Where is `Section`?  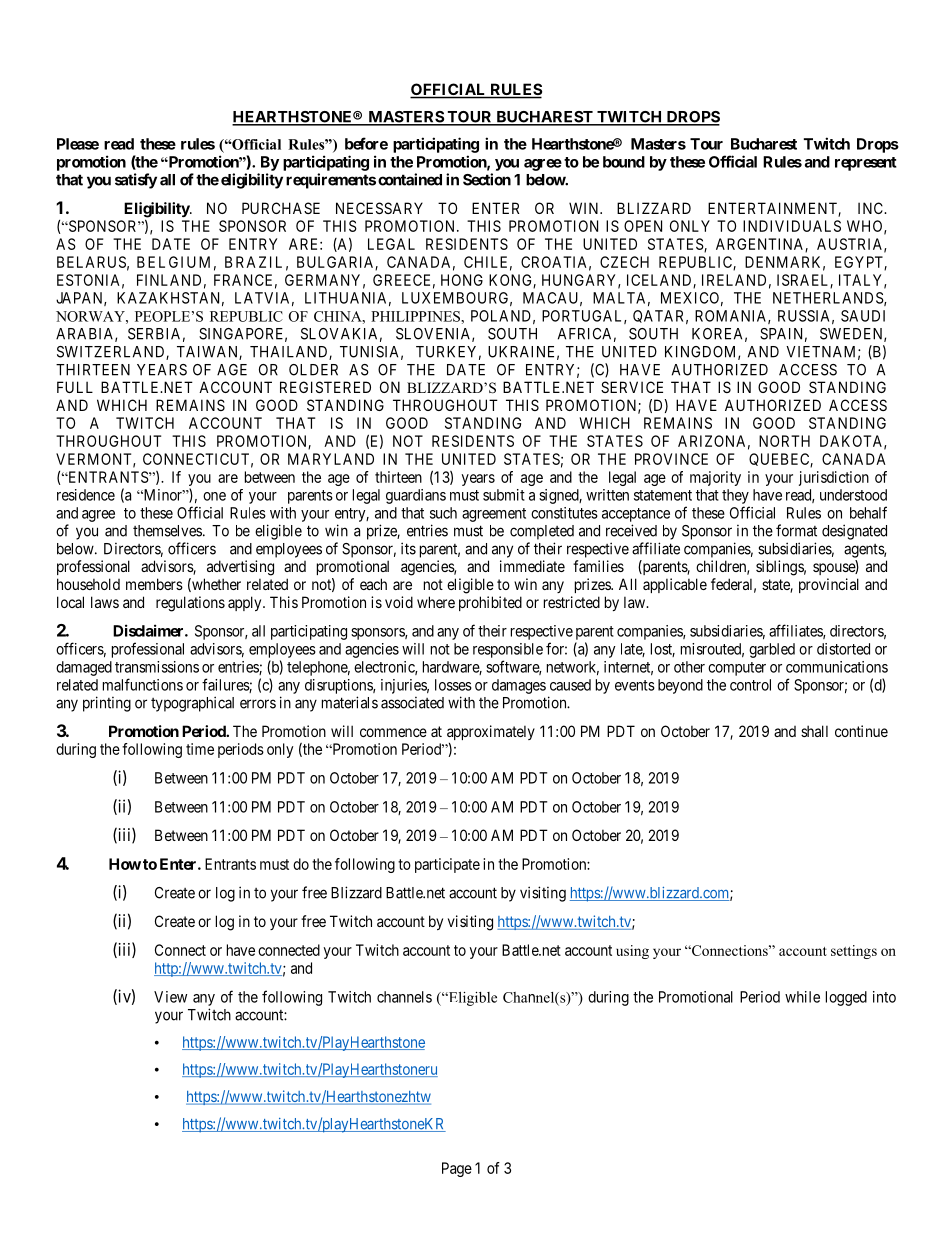 Section is located at coordinates (487, 179).
